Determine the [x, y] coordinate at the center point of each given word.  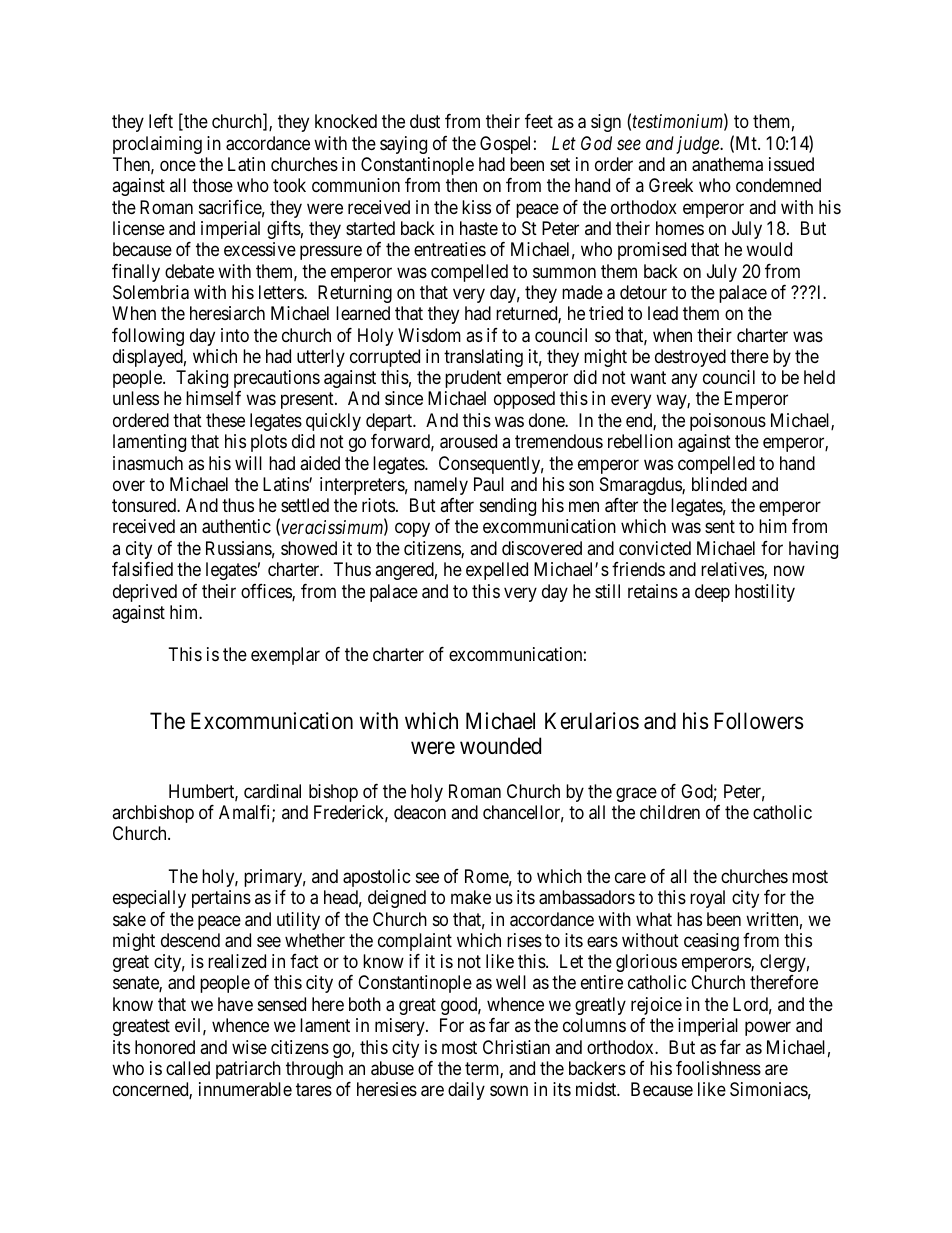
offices [267, 592]
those [212, 185]
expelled [497, 571]
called [188, 1068]
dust [425, 121]
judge [698, 145]
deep [712, 593]
